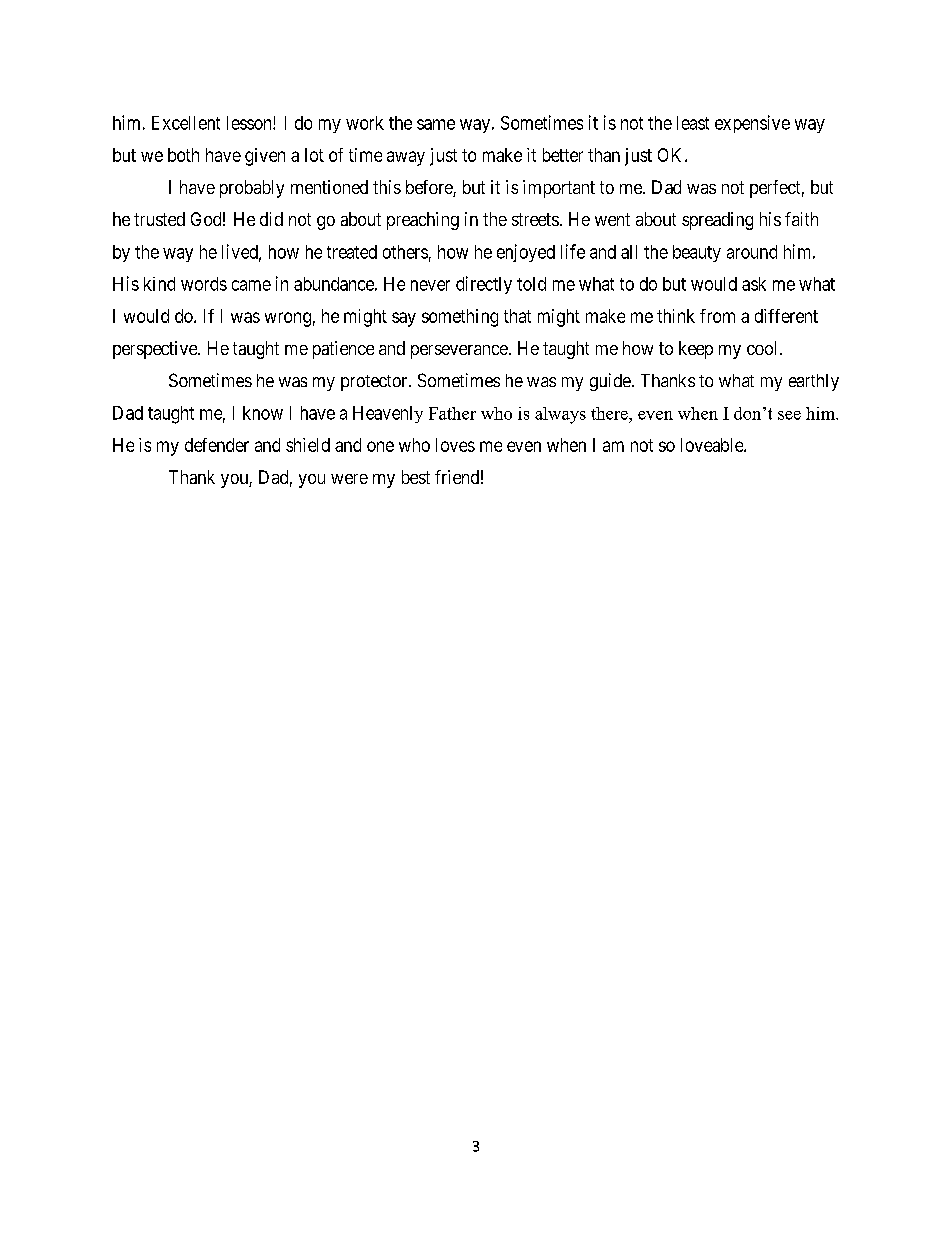  What do you see at coordinates (459, 352) in the image?
I see `perseverance` at bounding box center [459, 352].
